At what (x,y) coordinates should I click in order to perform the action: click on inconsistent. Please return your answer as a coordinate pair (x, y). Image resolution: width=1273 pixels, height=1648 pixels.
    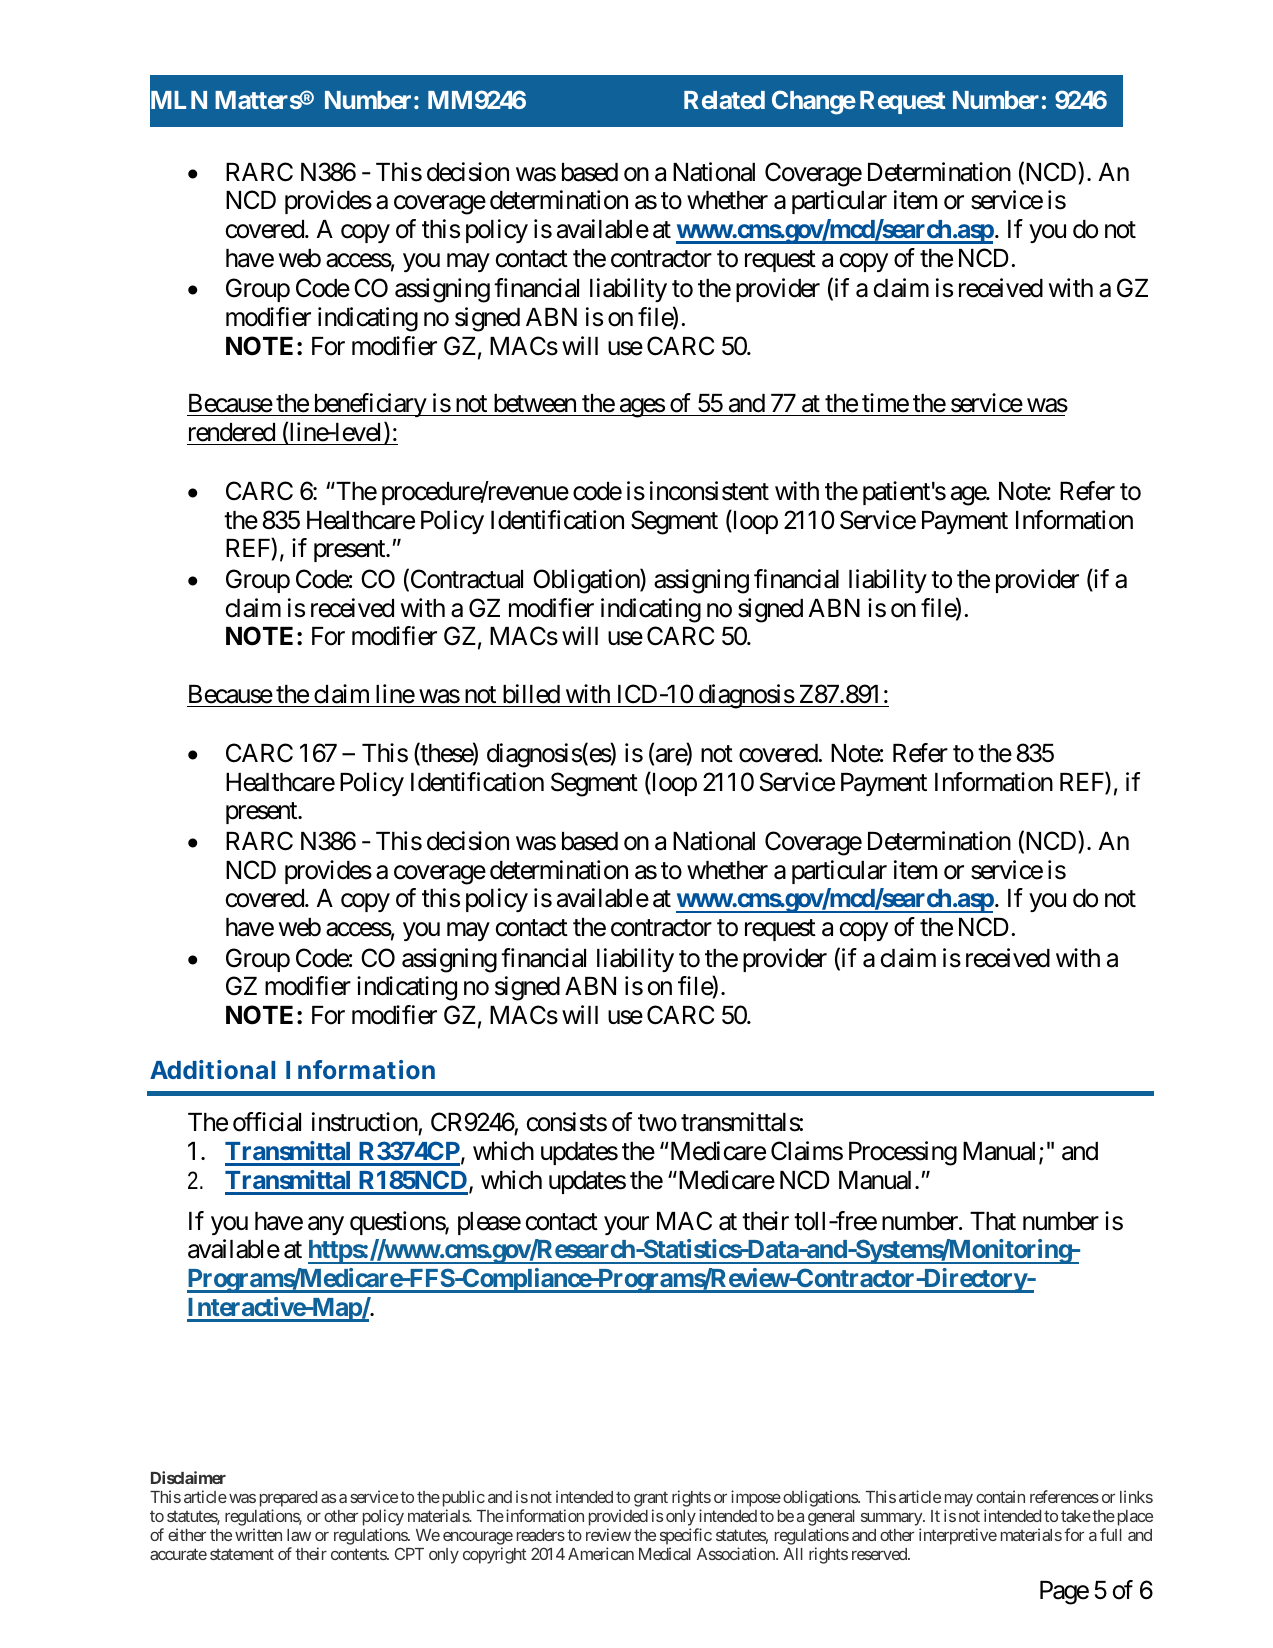
    Looking at the image, I should click on (709, 491).
